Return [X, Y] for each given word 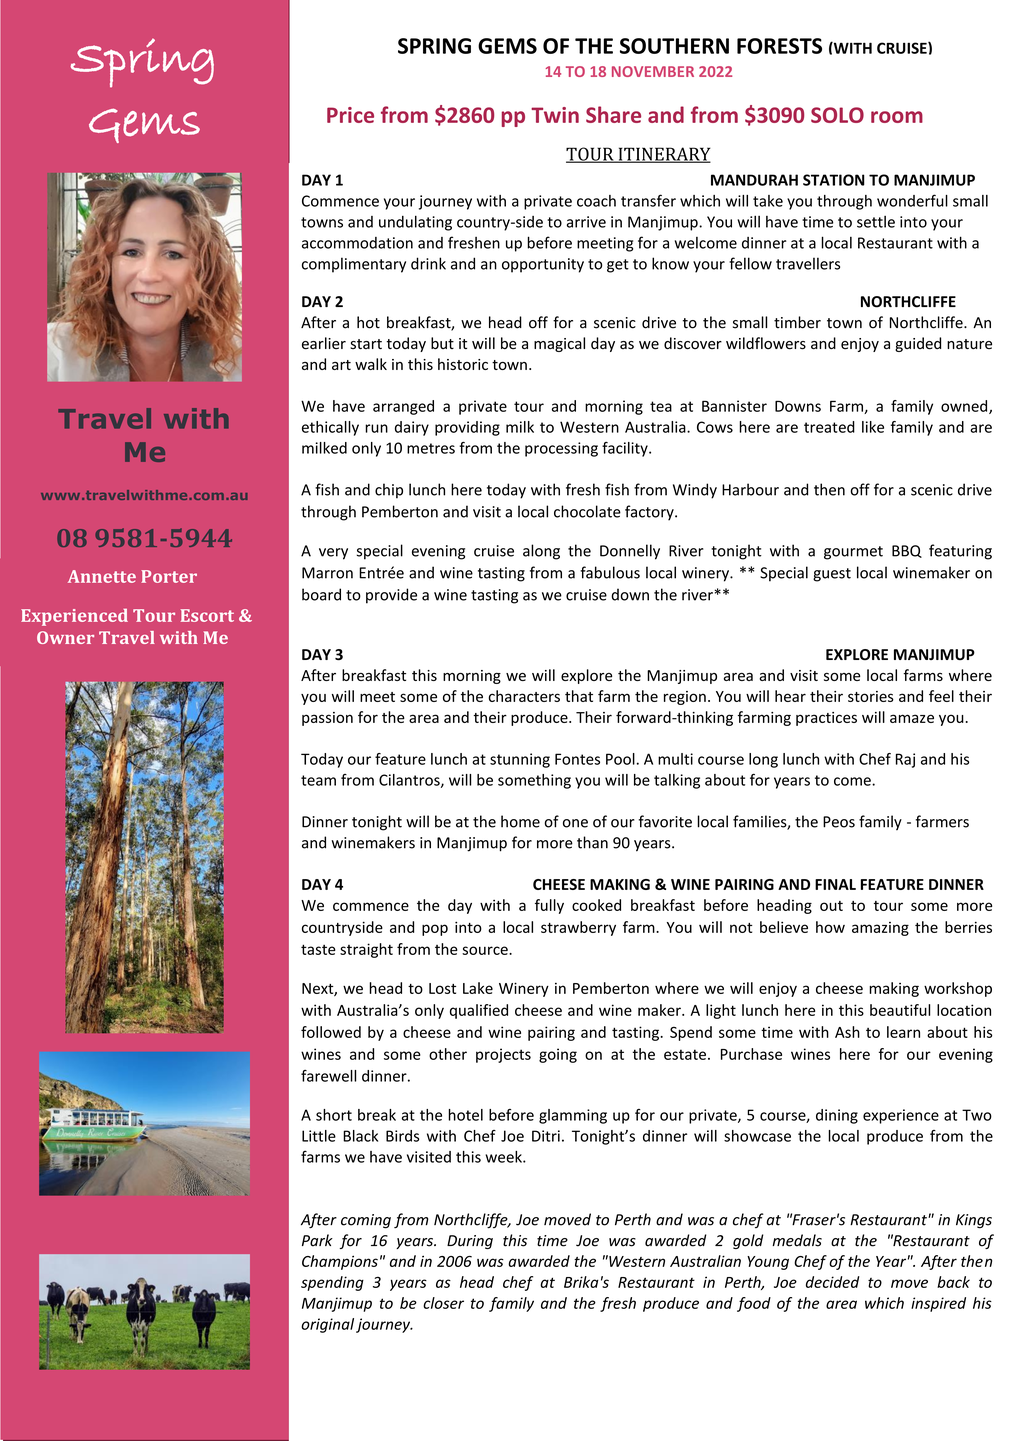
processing [561, 449]
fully [549, 906]
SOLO [837, 115]
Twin [555, 115]
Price [350, 115]
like [873, 427]
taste [318, 949]
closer [443, 1303]
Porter [169, 576]
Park [317, 1240]
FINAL [835, 884]
